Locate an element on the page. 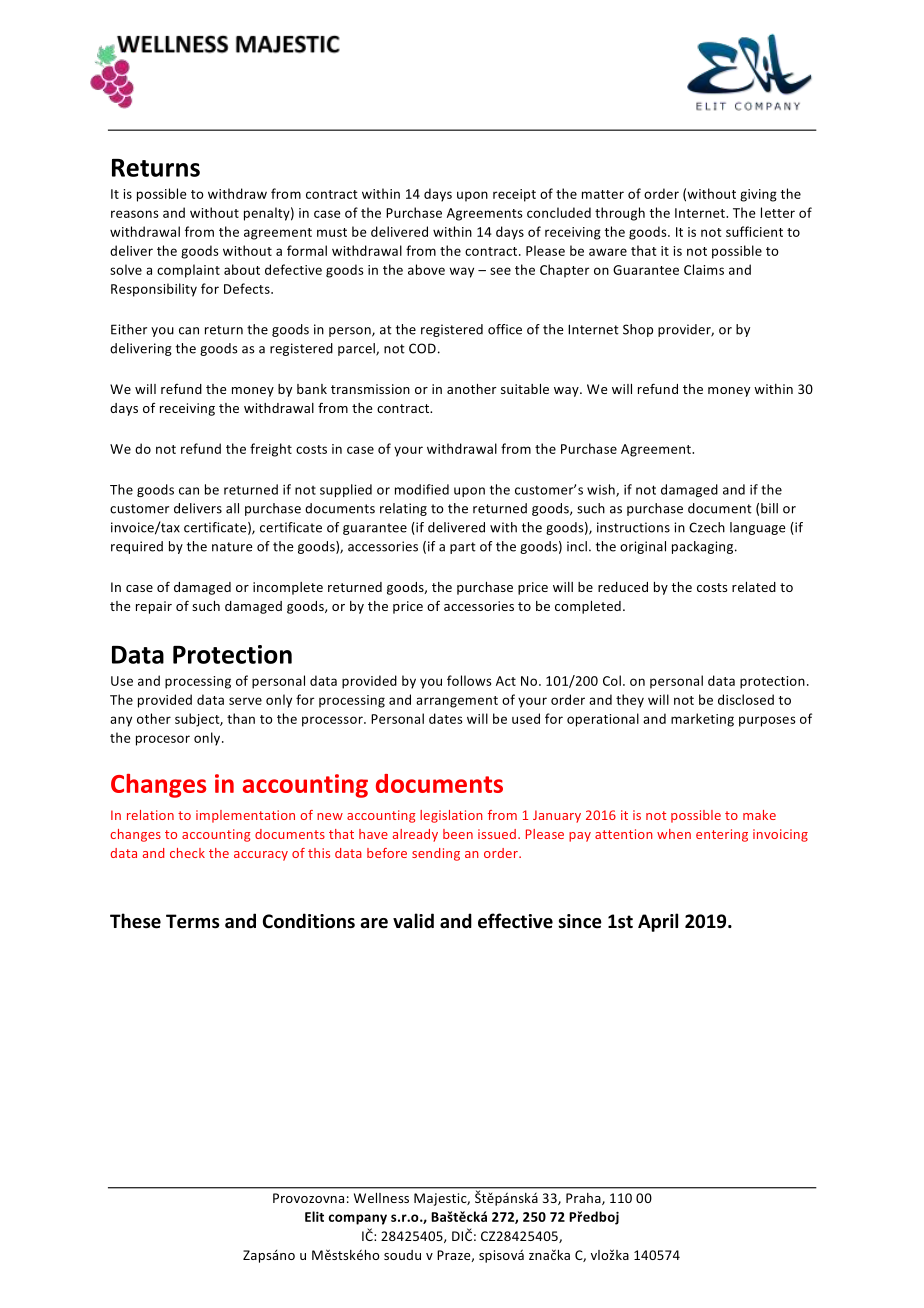 This page has height=1308, width=924. Terms is located at coordinates (193, 921).
